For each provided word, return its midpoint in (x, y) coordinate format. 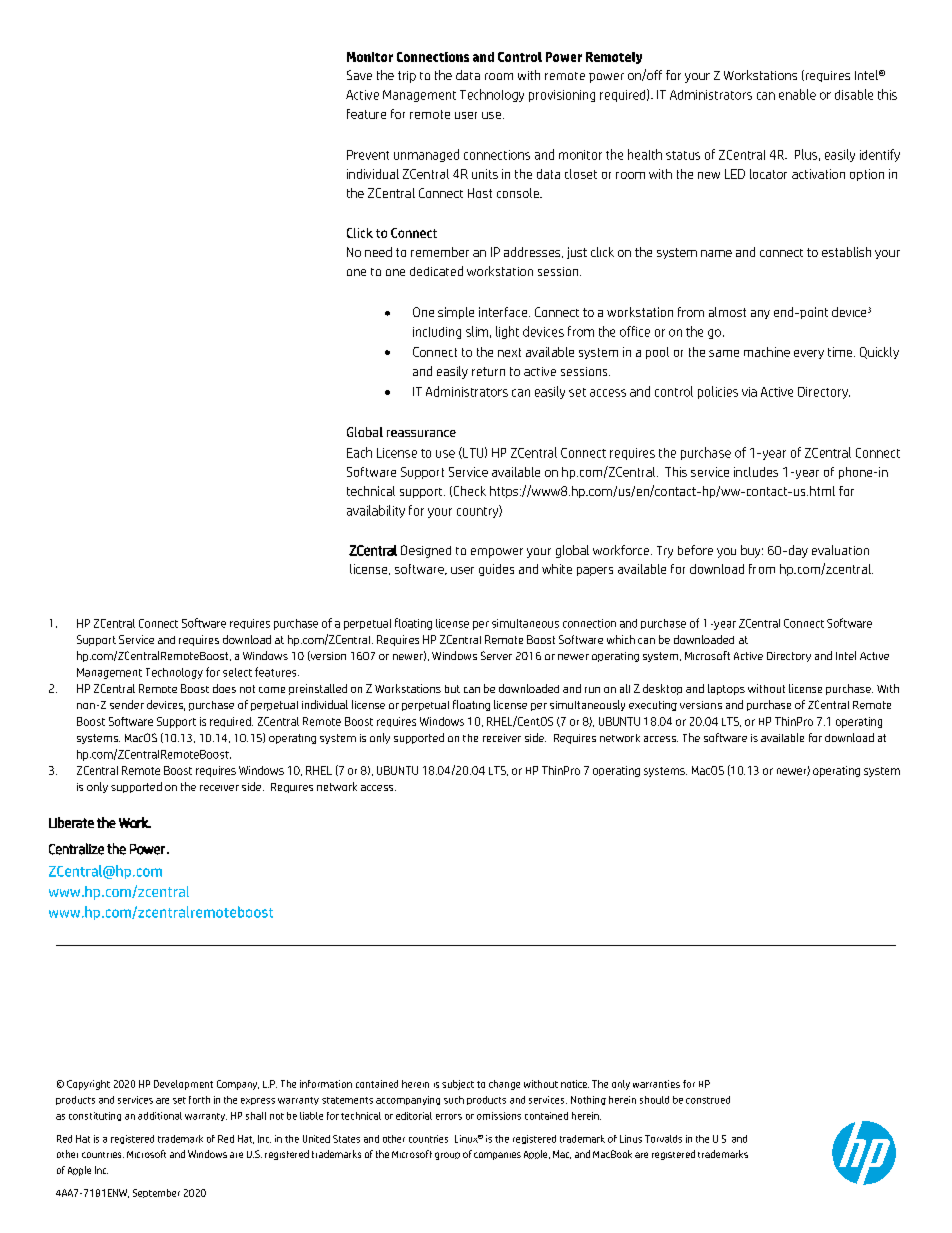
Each (359, 452)
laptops (726, 689)
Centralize (76, 849)
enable (797, 94)
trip (407, 77)
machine (767, 352)
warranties (656, 1084)
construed (708, 1100)
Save (359, 75)
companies (497, 1156)
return (488, 371)
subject (458, 1085)
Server (496, 655)
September (156, 1193)
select (237, 672)
